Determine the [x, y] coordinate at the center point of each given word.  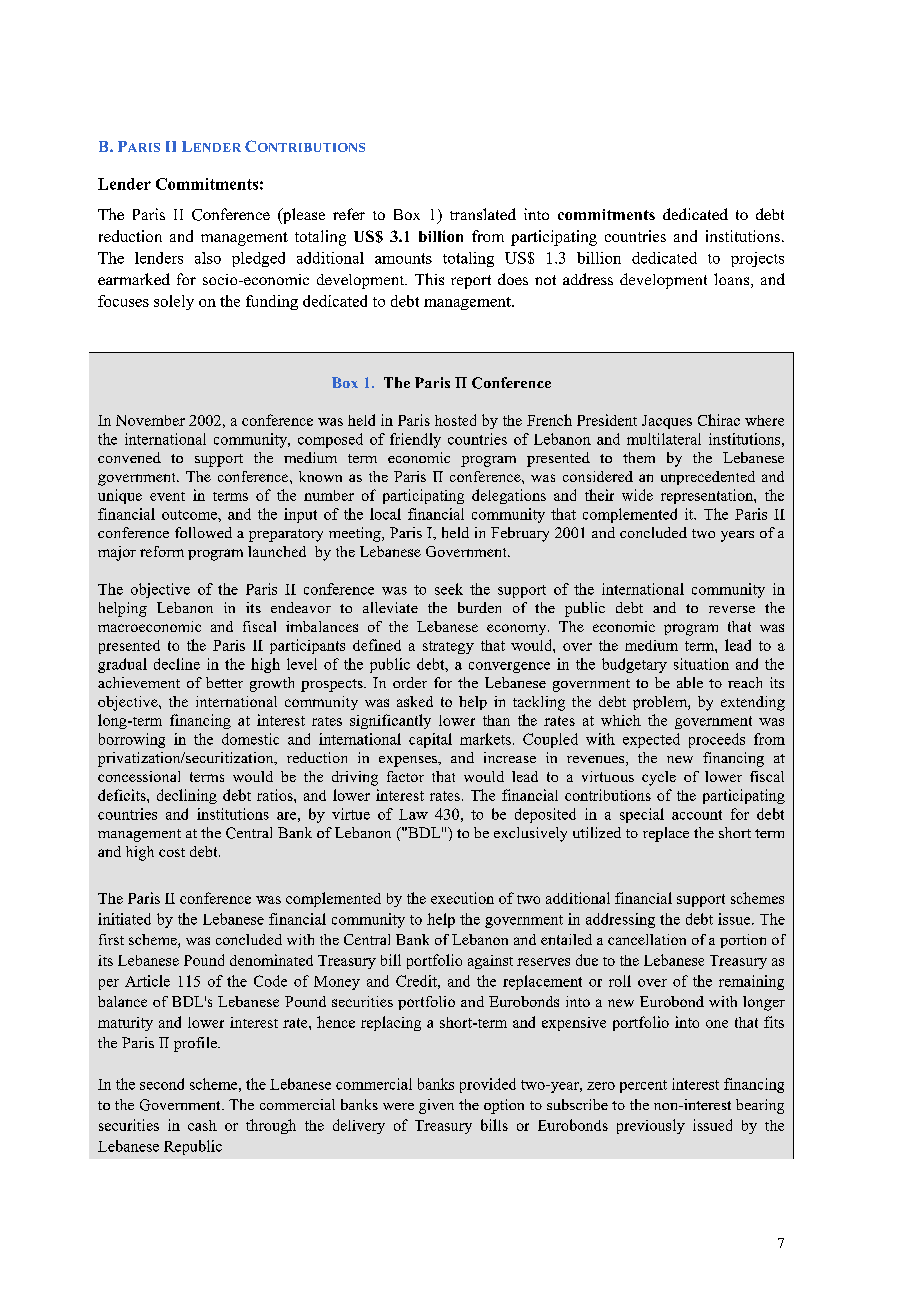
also [208, 258]
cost [172, 852]
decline [177, 664]
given [436, 1106]
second [162, 1084]
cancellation [647, 939]
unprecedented [708, 478]
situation [701, 664]
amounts [403, 258]
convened [129, 457]
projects [757, 259]
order [410, 682]
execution [462, 898]
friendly [415, 440]
